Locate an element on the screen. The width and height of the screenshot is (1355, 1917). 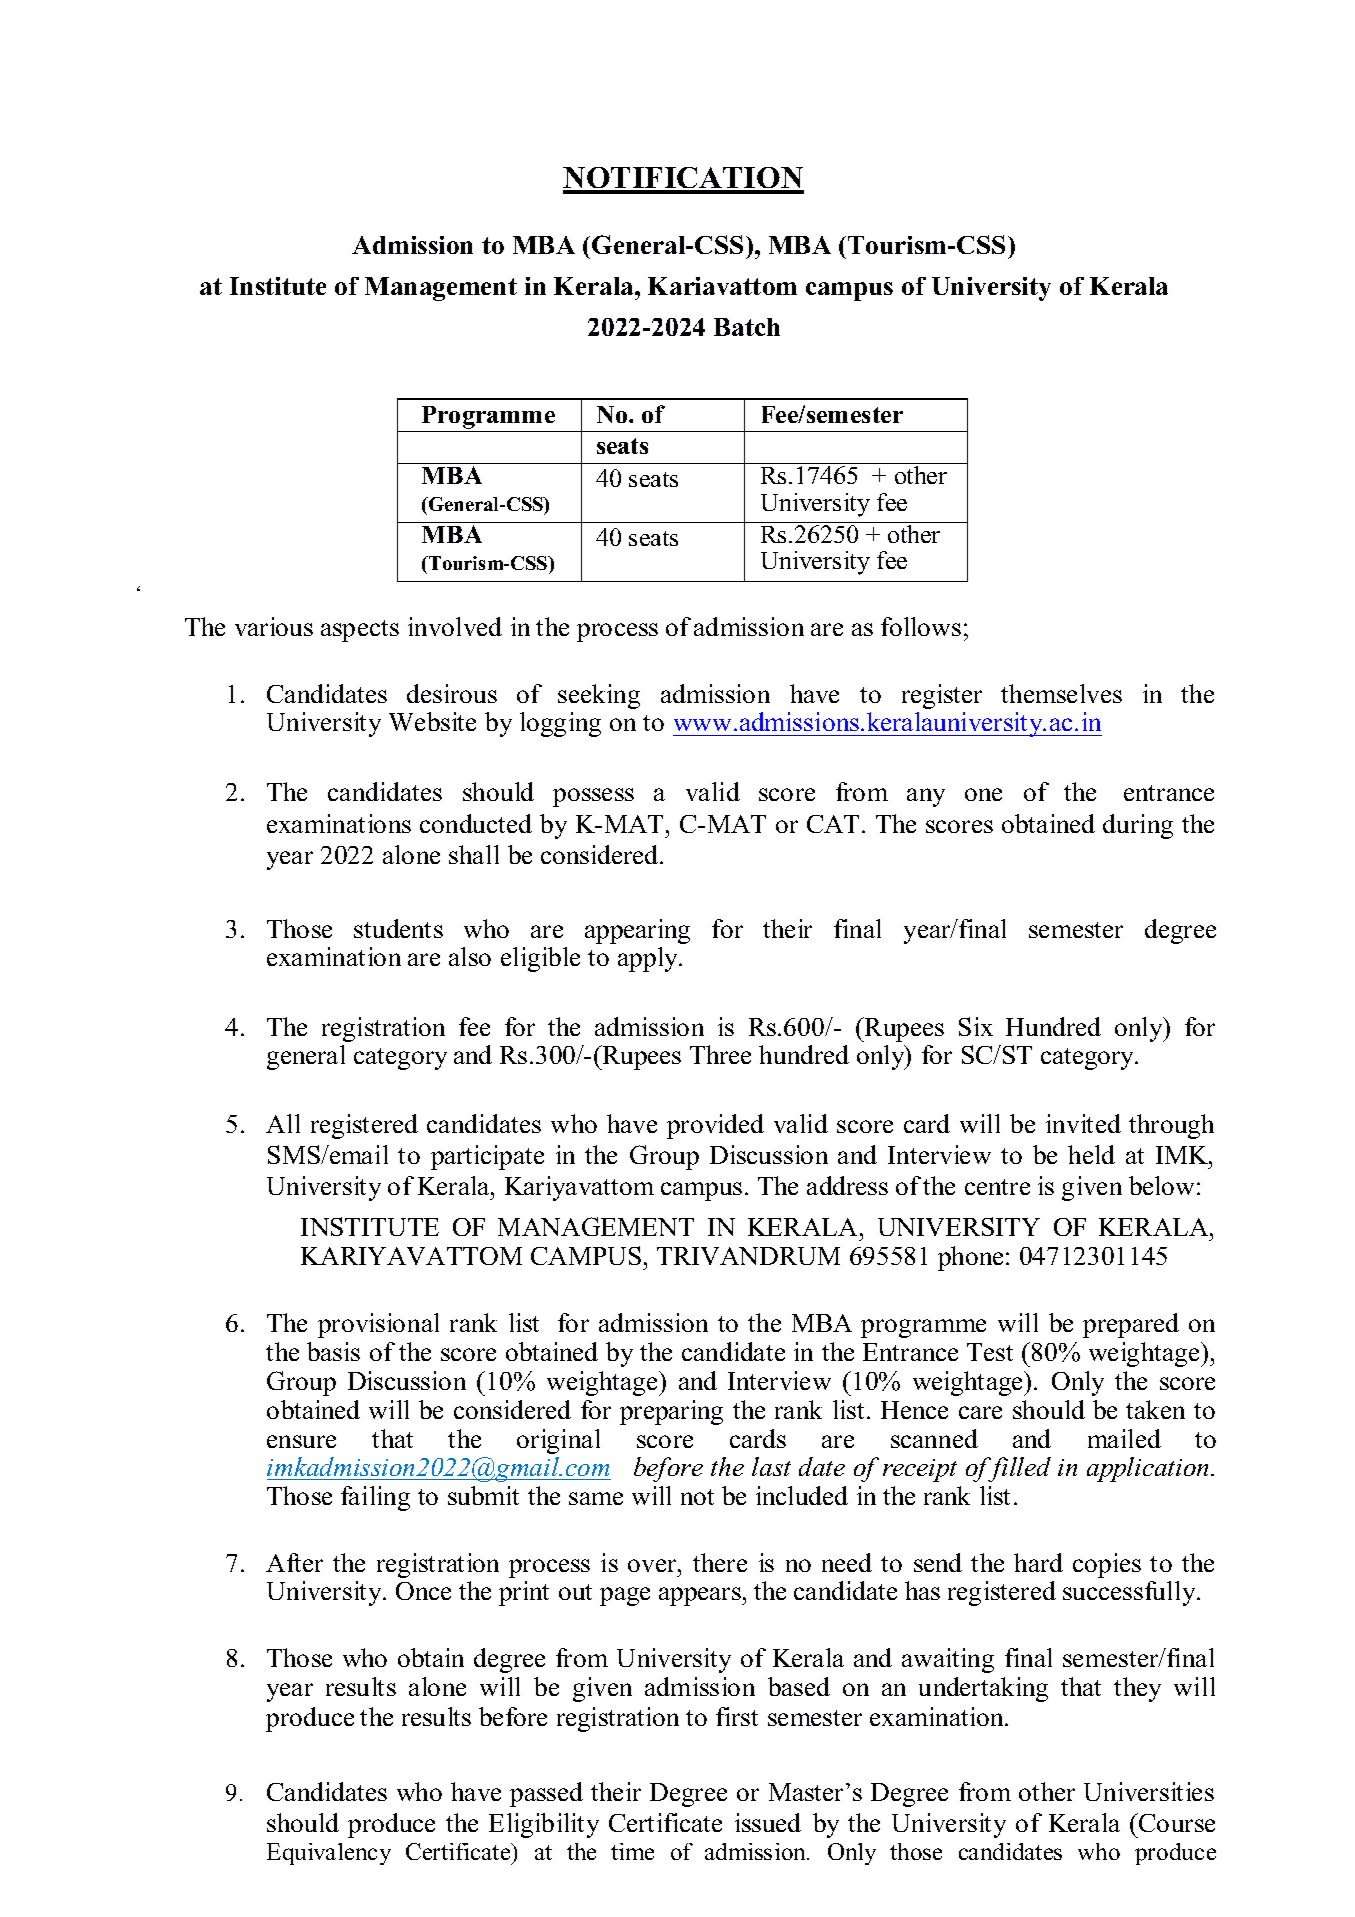
aspects is located at coordinates (360, 631).
